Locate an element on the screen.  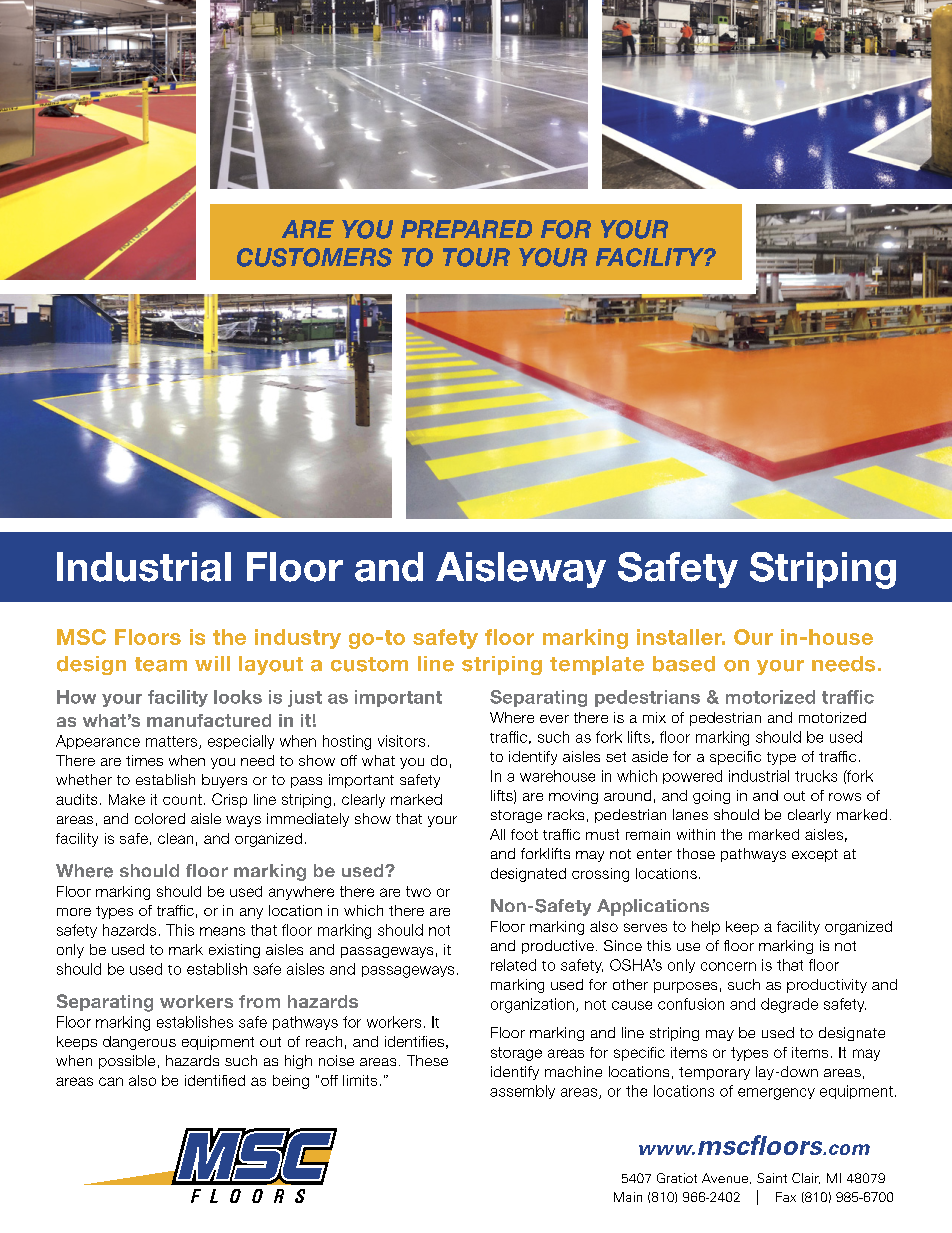
clean is located at coordinates (175, 838).
